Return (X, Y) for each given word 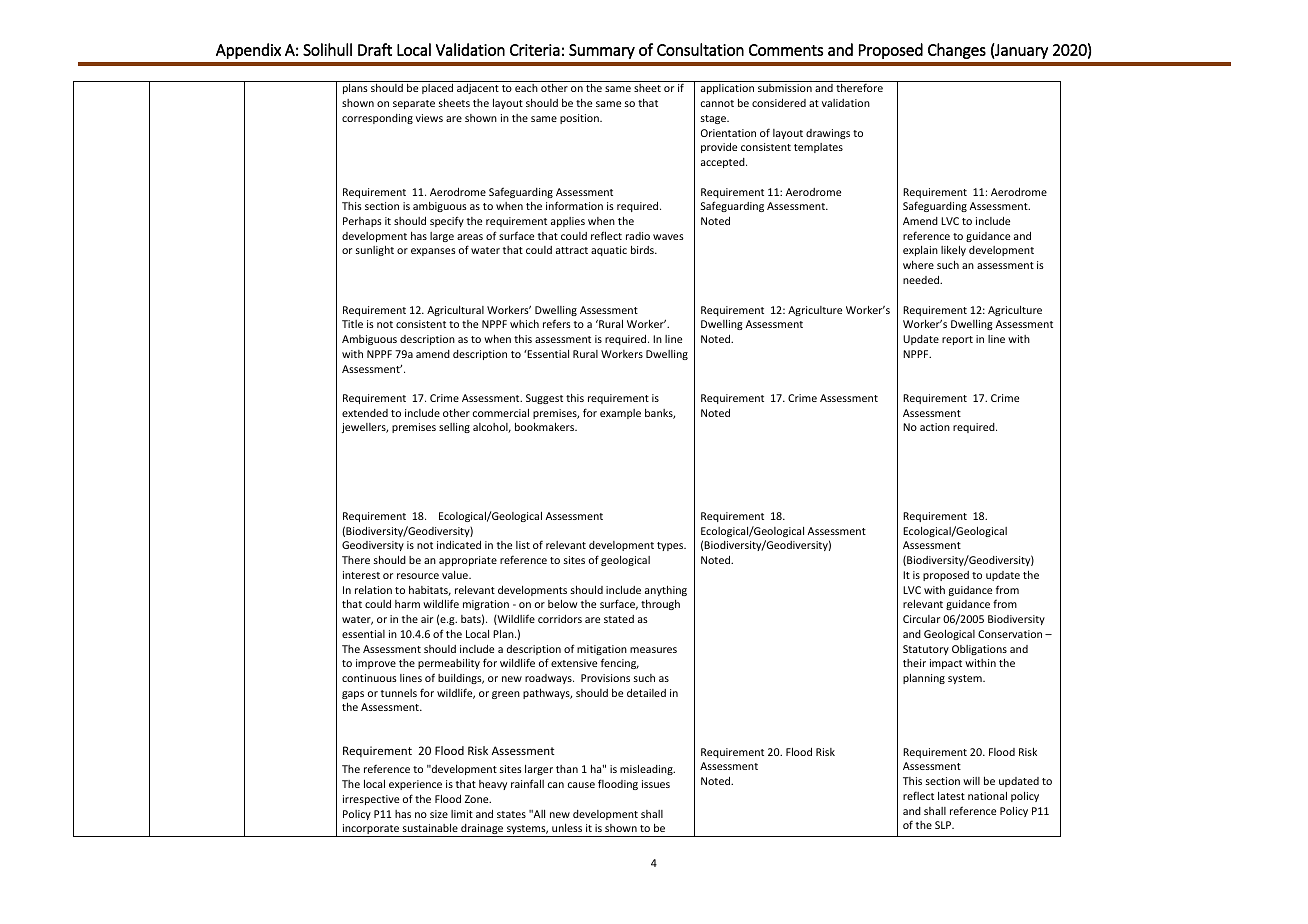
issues (656, 784)
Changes (957, 51)
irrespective (371, 800)
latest (951, 796)
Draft (375, 49)
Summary (602, 51)
